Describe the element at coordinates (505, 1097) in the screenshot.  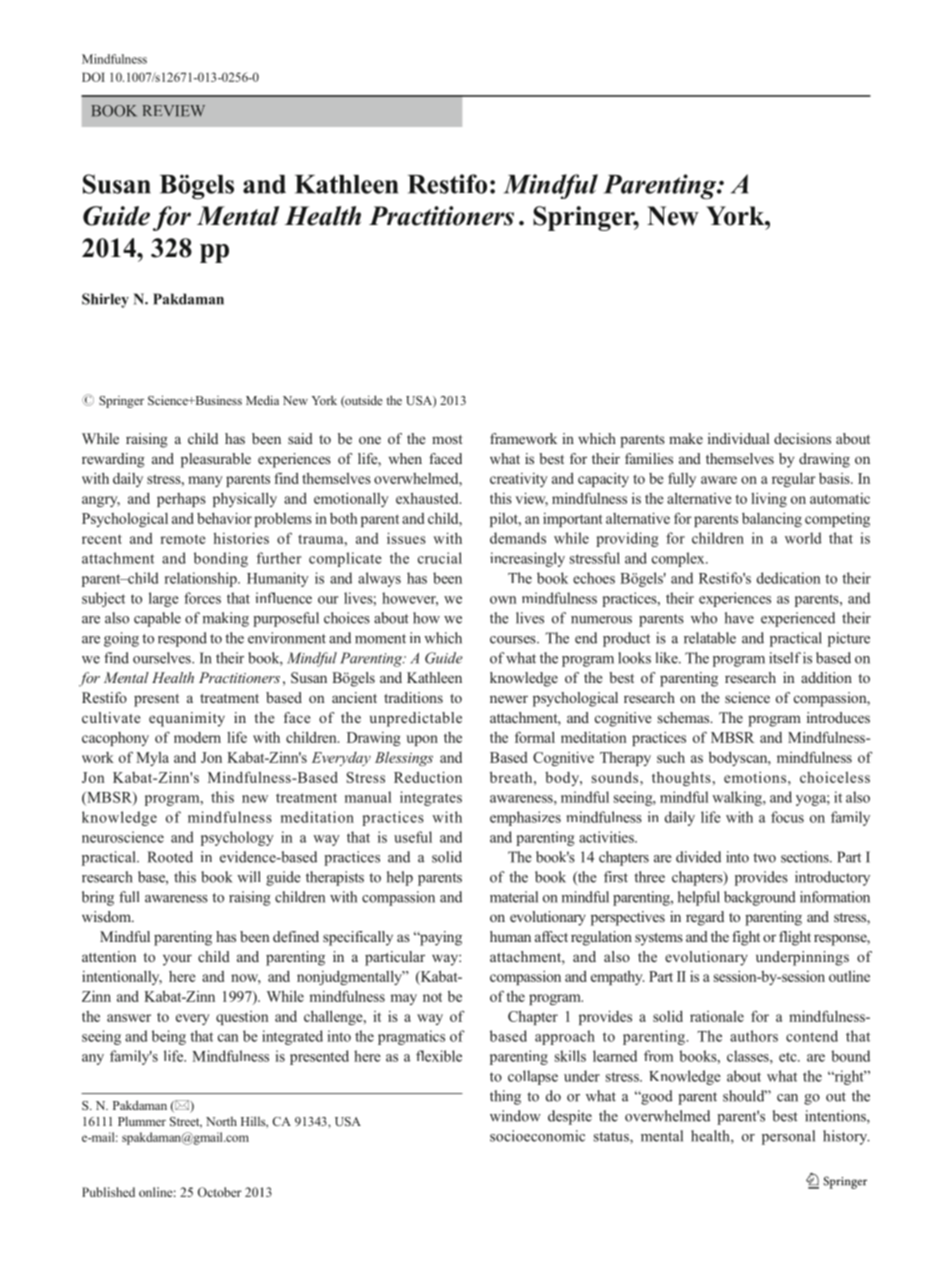
I see `thing` at that location.
